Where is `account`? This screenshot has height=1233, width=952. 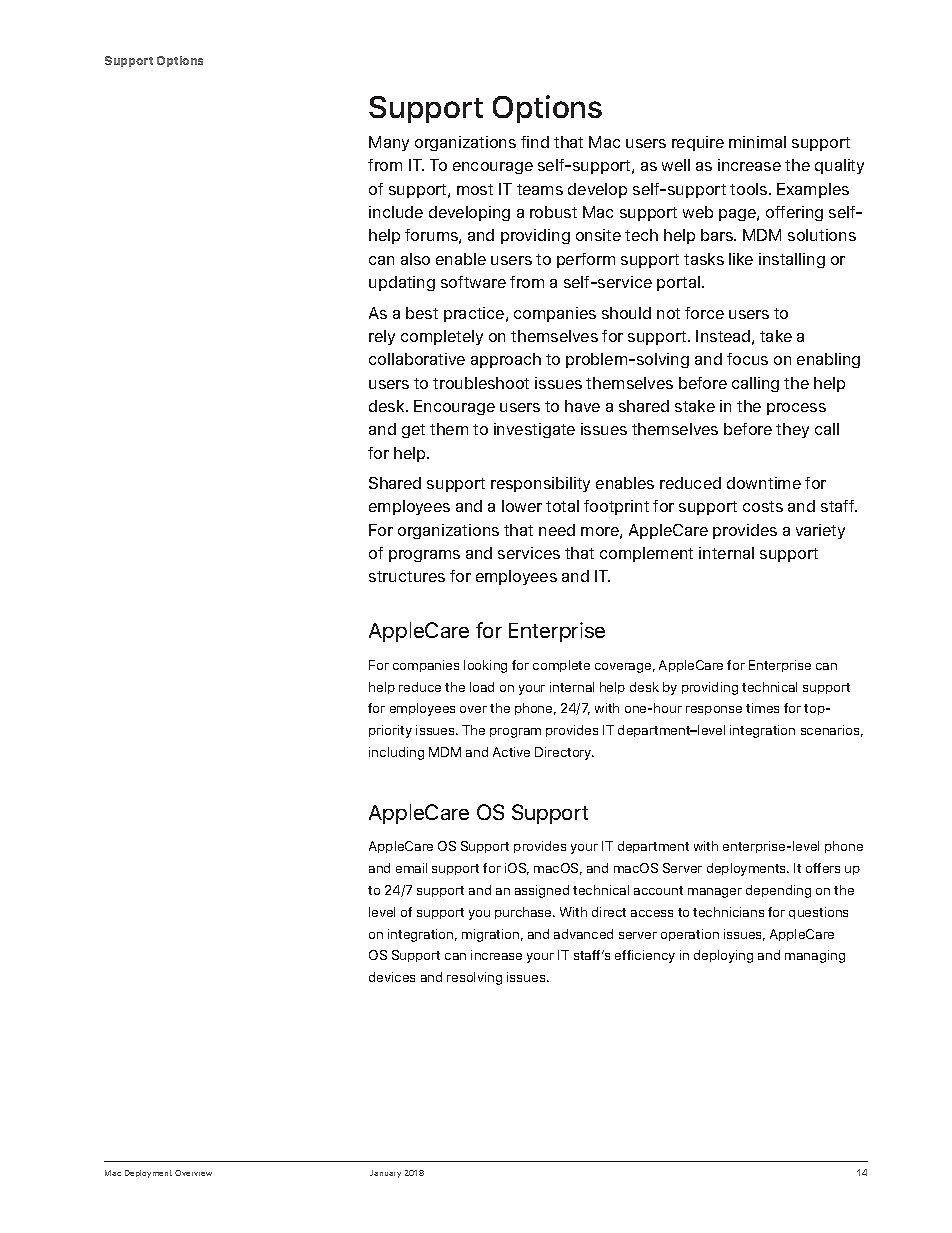
account is located at coordinates (658, 890).
